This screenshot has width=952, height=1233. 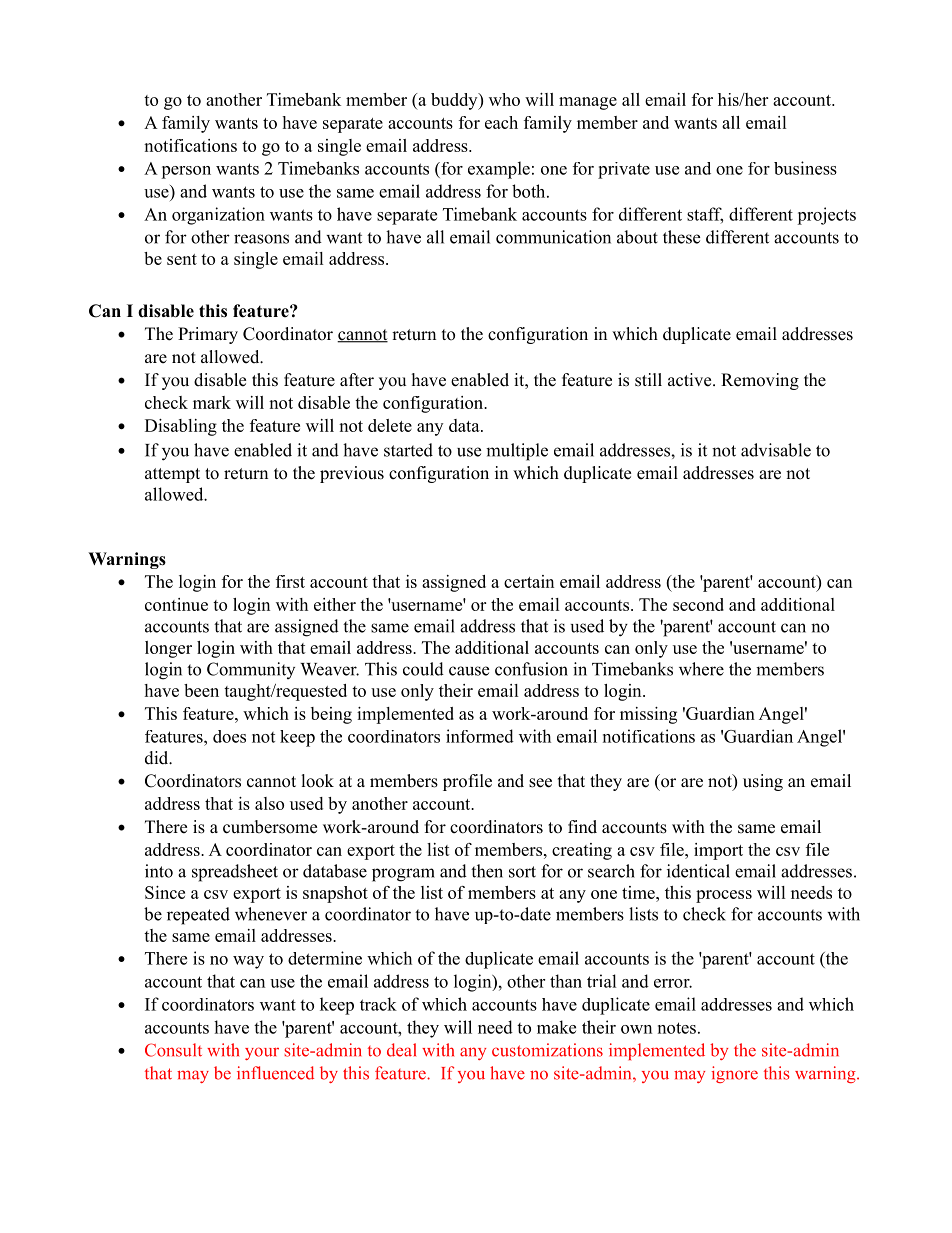 What do you see at coordinates (208, 335) in the screenshot?
I see `Primary` at bounding box center [208, 335].
